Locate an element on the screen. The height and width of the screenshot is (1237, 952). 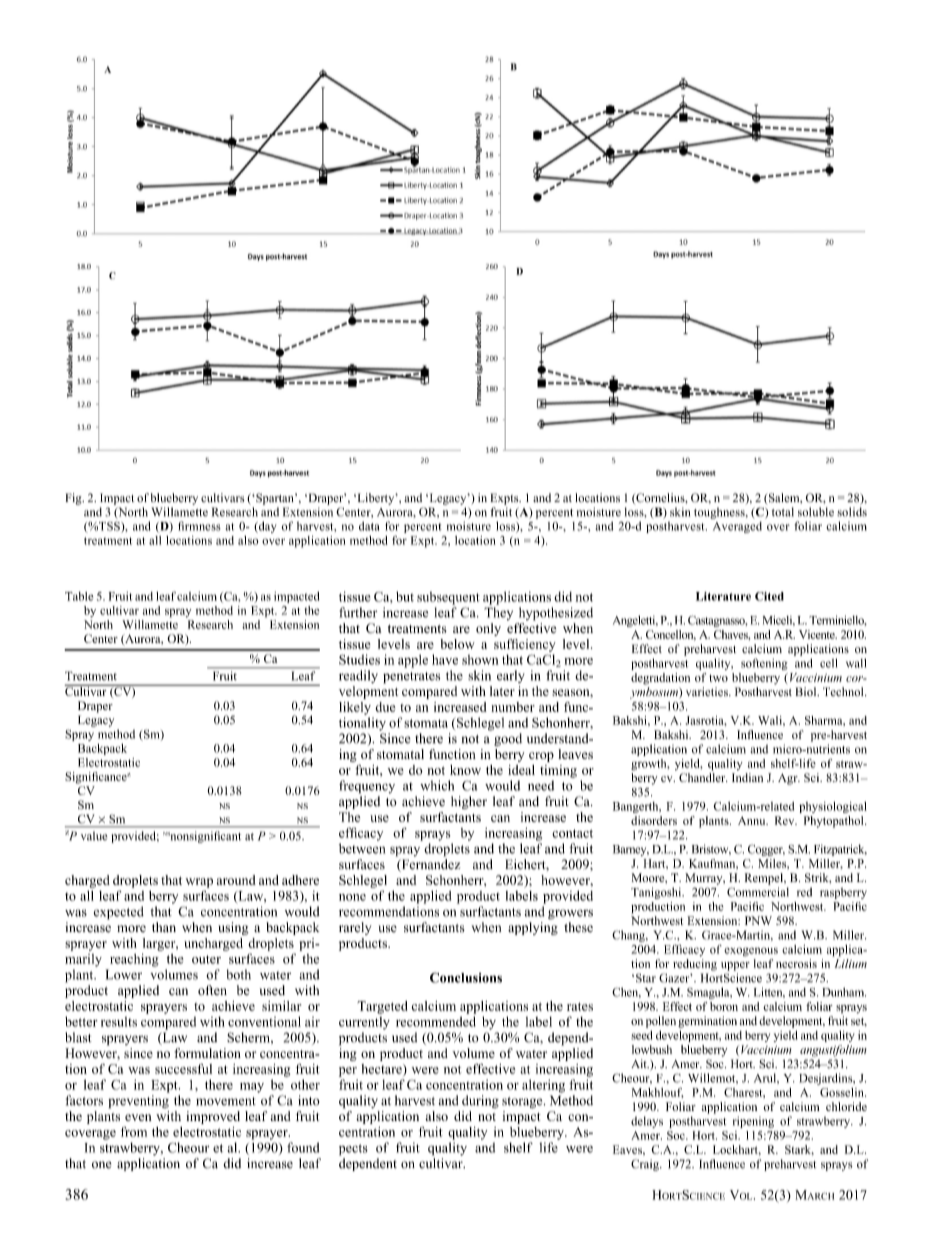
data is located at coordinates (369, 526).
